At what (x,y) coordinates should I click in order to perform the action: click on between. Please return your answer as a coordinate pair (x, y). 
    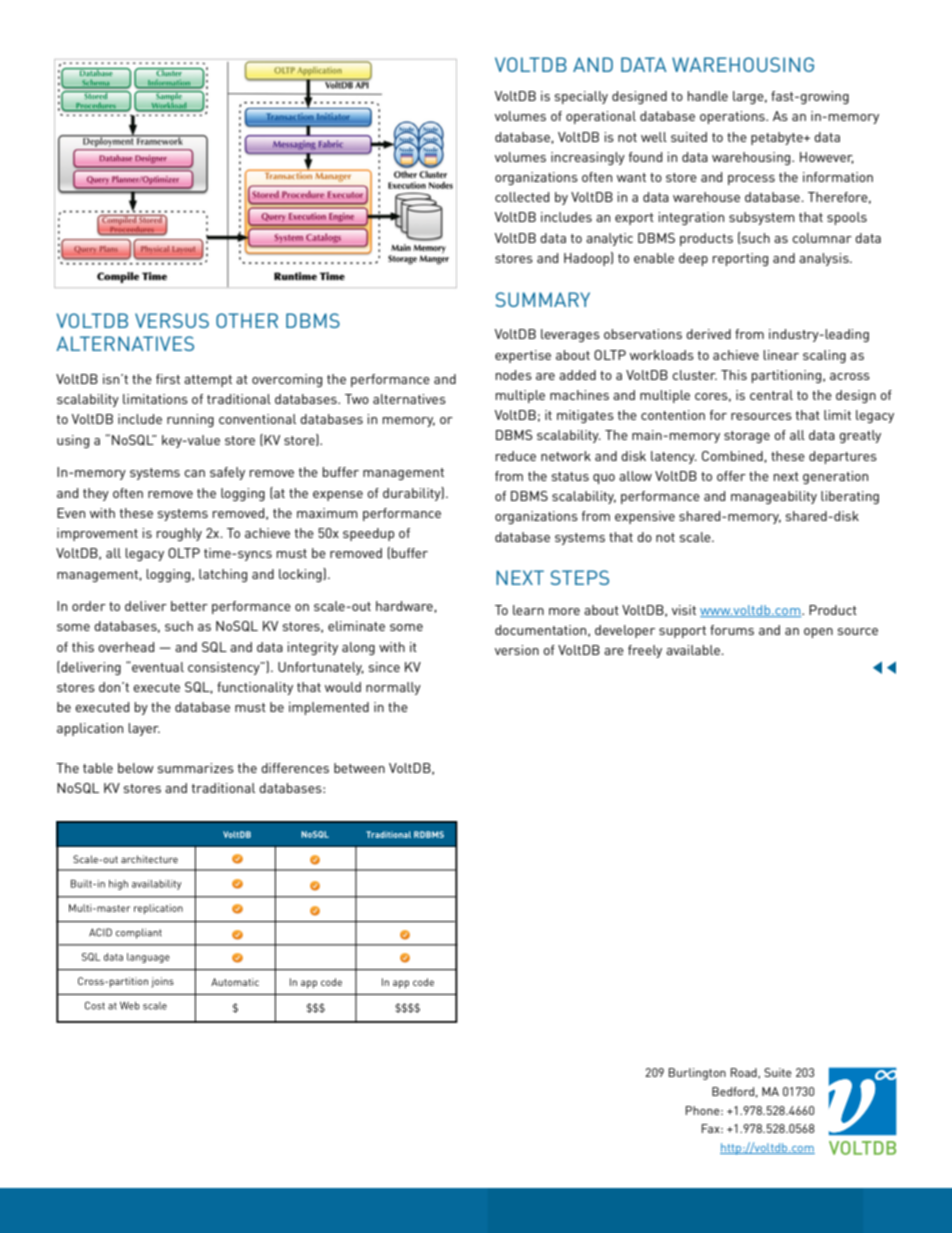
    Looking at the image, I should click on (359, 768).
